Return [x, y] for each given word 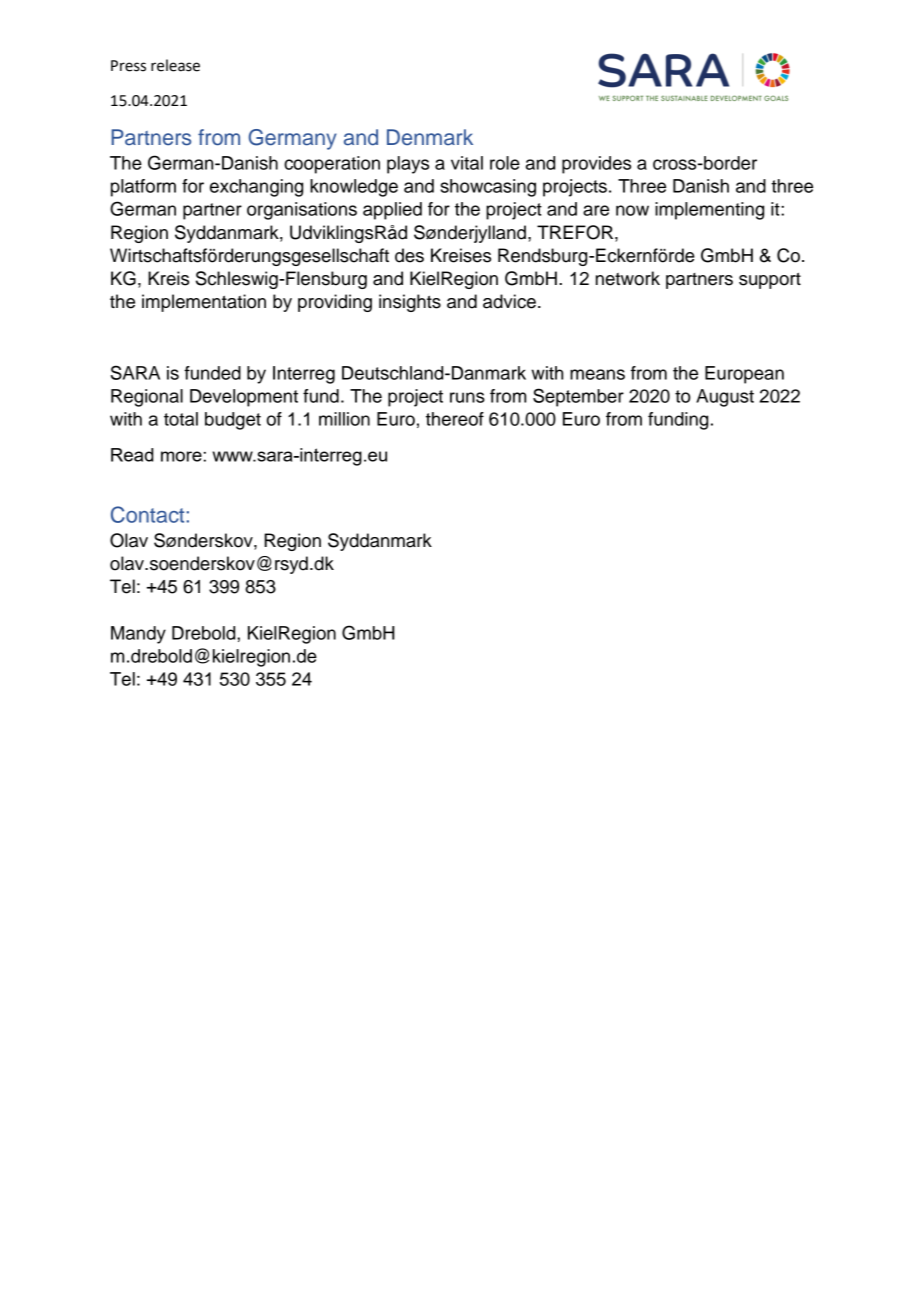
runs [467, 397]
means [597, 374]
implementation [204, 303]
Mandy [138, 635]
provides [596, 165]
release [175, 65]
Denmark [430, 137]
